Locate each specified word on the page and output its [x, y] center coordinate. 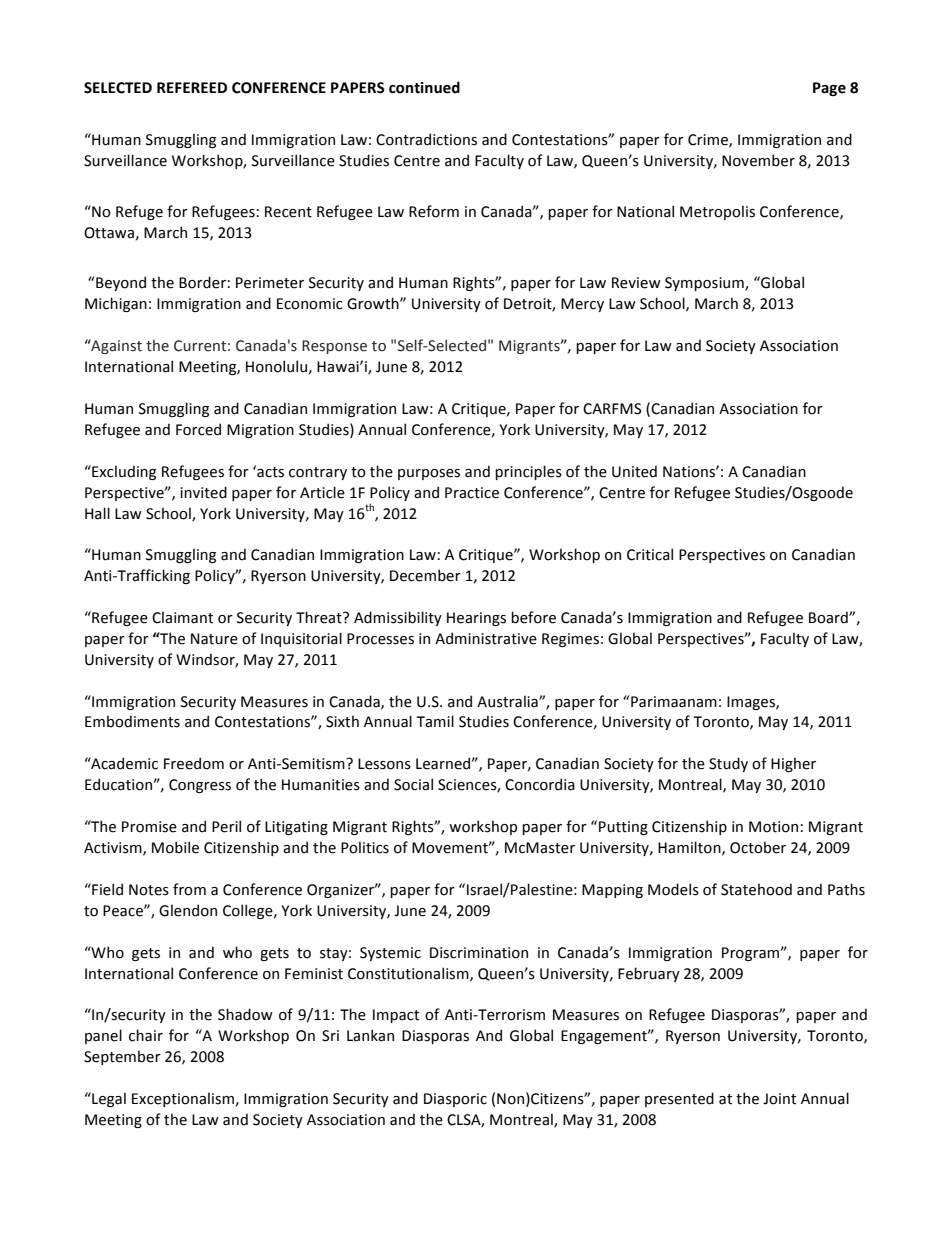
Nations [690, 472]
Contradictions [426, 139]
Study [728, 764]
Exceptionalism [183, 1099]
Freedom [194, 763]
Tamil [435, 721]
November [758, 160]
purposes [429, 474]
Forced [198, 429]
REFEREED [192, 87]
